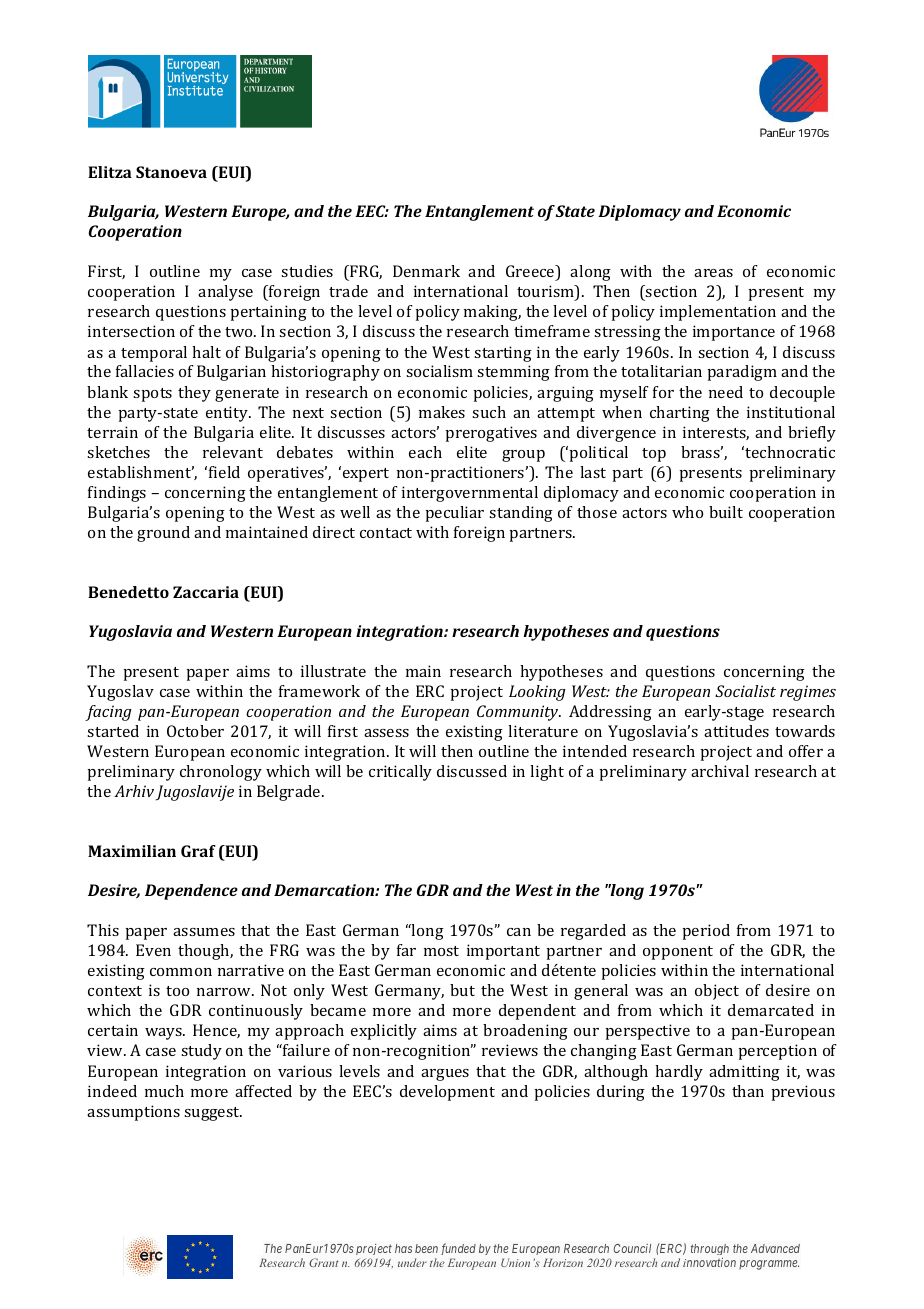  Describe the element at coordinates (458, 1249) in the document. I see `funded` at that location.
